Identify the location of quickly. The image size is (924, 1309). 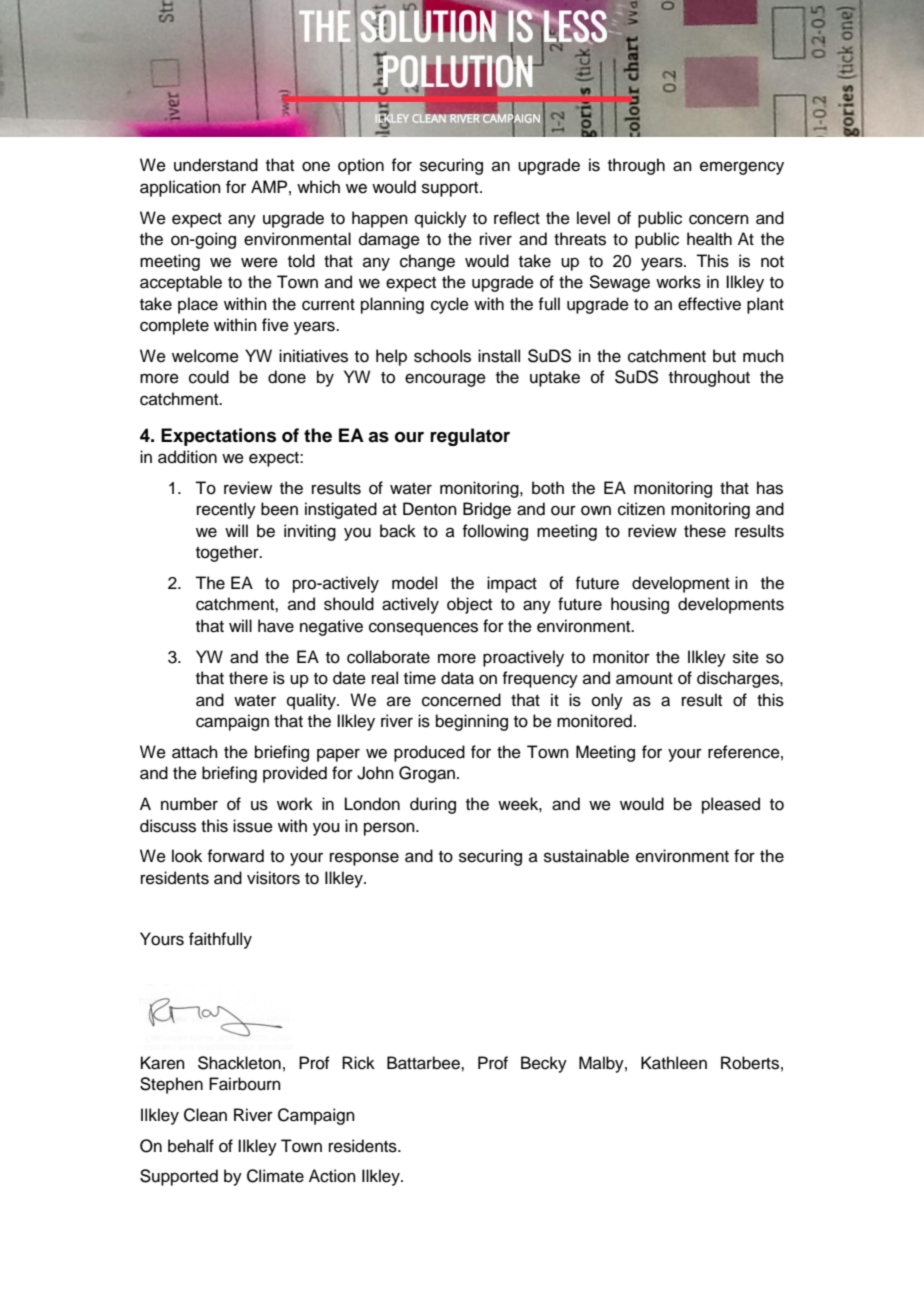
(441, 219).
